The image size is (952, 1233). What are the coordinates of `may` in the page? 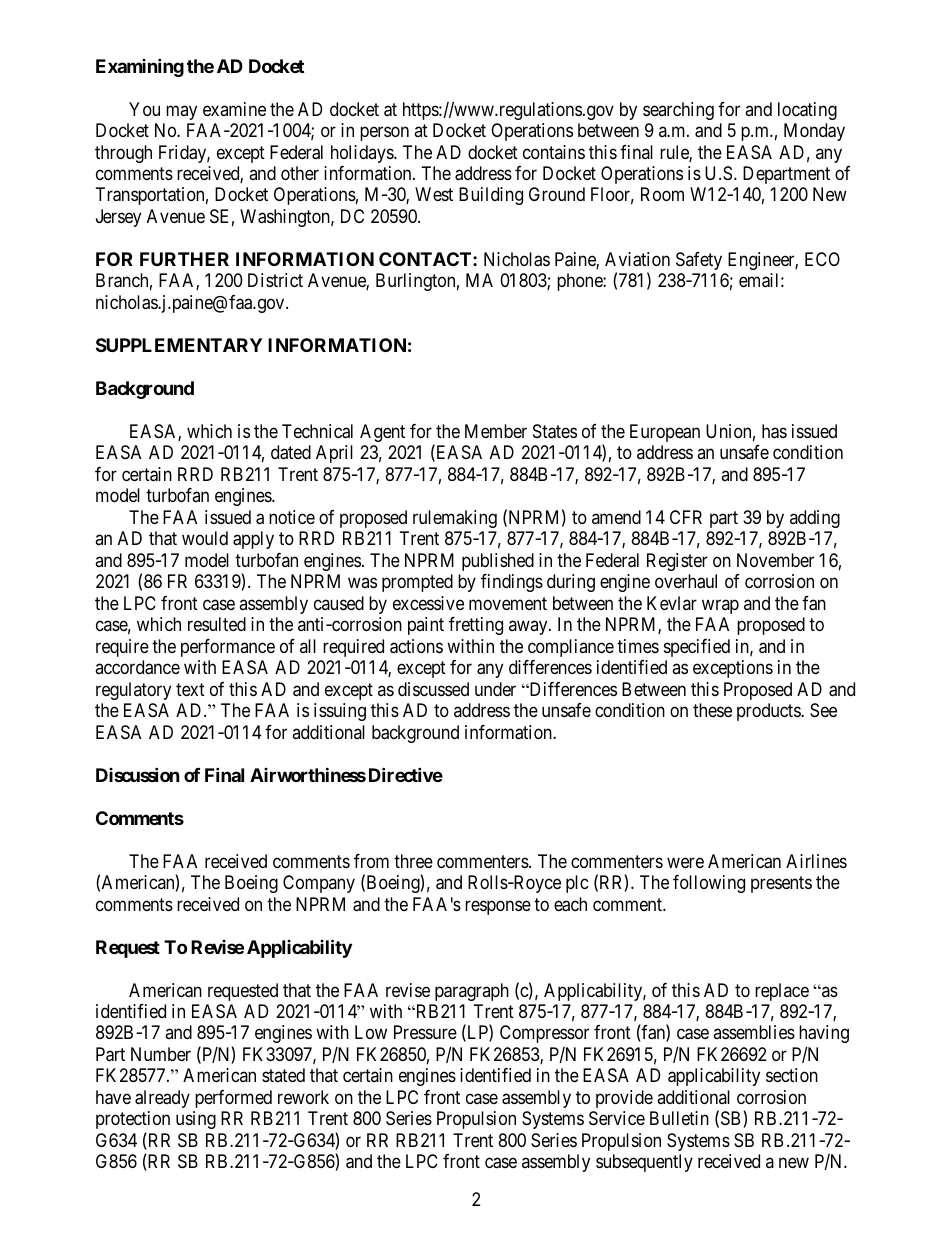 It's located at (181, 112).
